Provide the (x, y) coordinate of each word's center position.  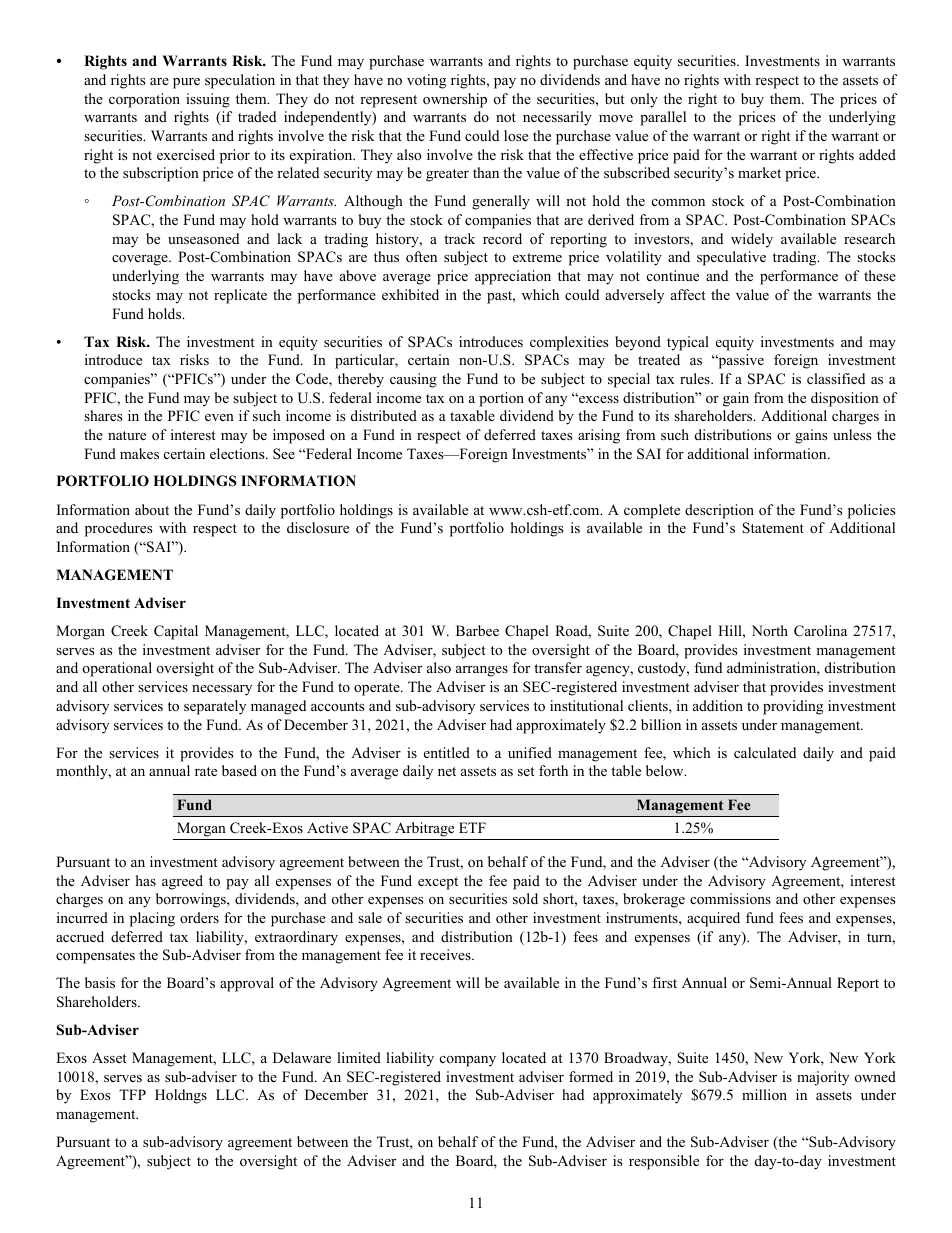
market (759, 172)
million (764, 1094)
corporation (144, 100)
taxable (472, 415)
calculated (765, 752)
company (468, 1061)
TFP (132, 1094)
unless (852, 434)
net (447, 771)
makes (139, 453)
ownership (455, 100)
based (239, 770)
